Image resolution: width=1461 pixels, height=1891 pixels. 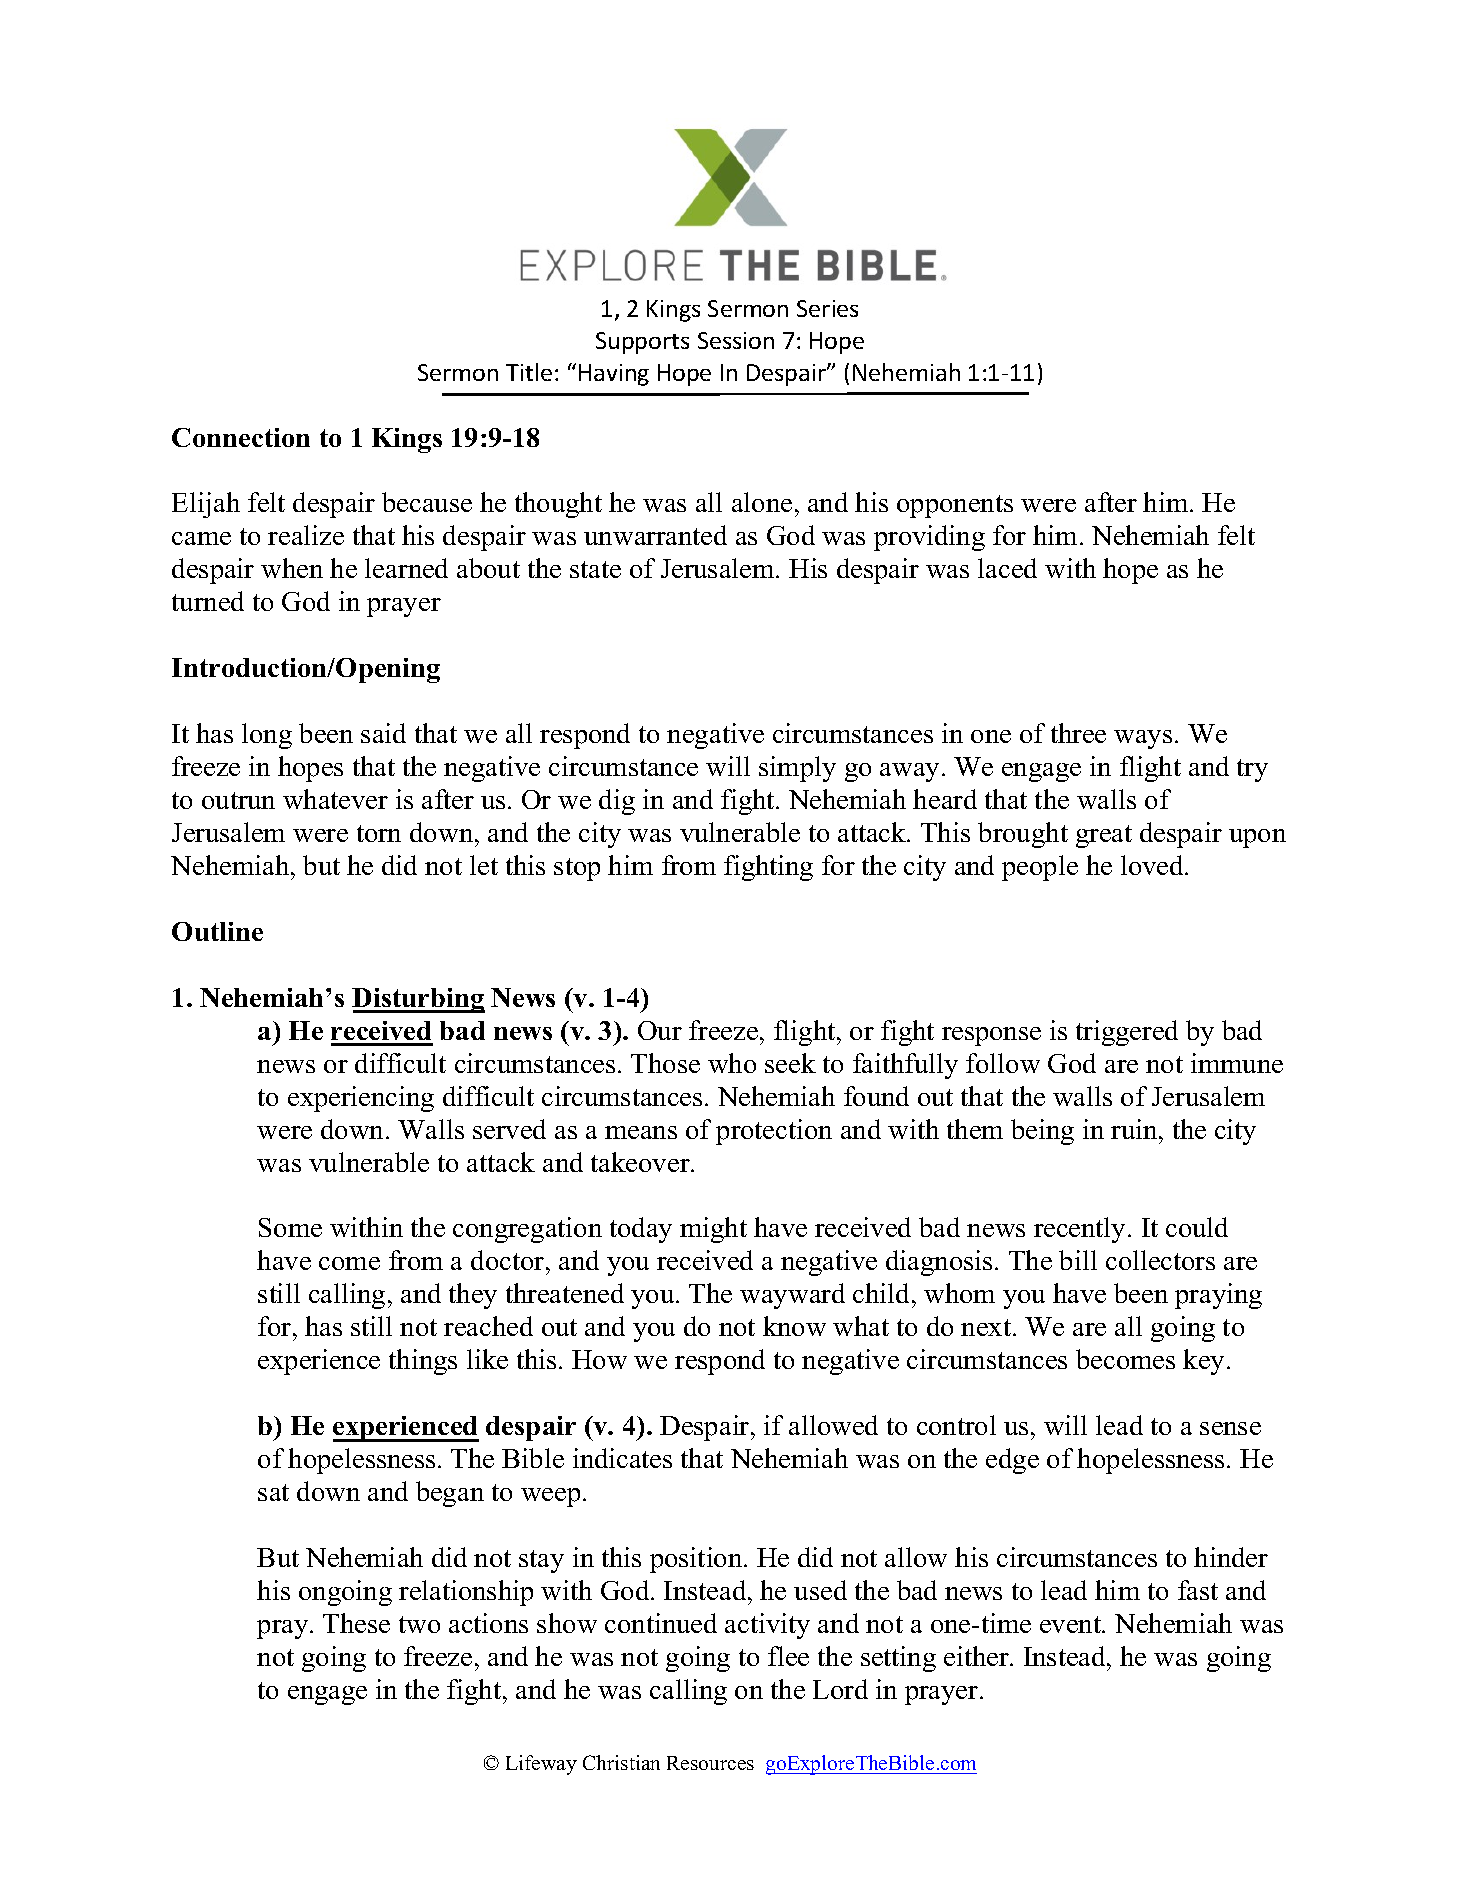 I want to click on Connection, so click(x=241, y=437).
